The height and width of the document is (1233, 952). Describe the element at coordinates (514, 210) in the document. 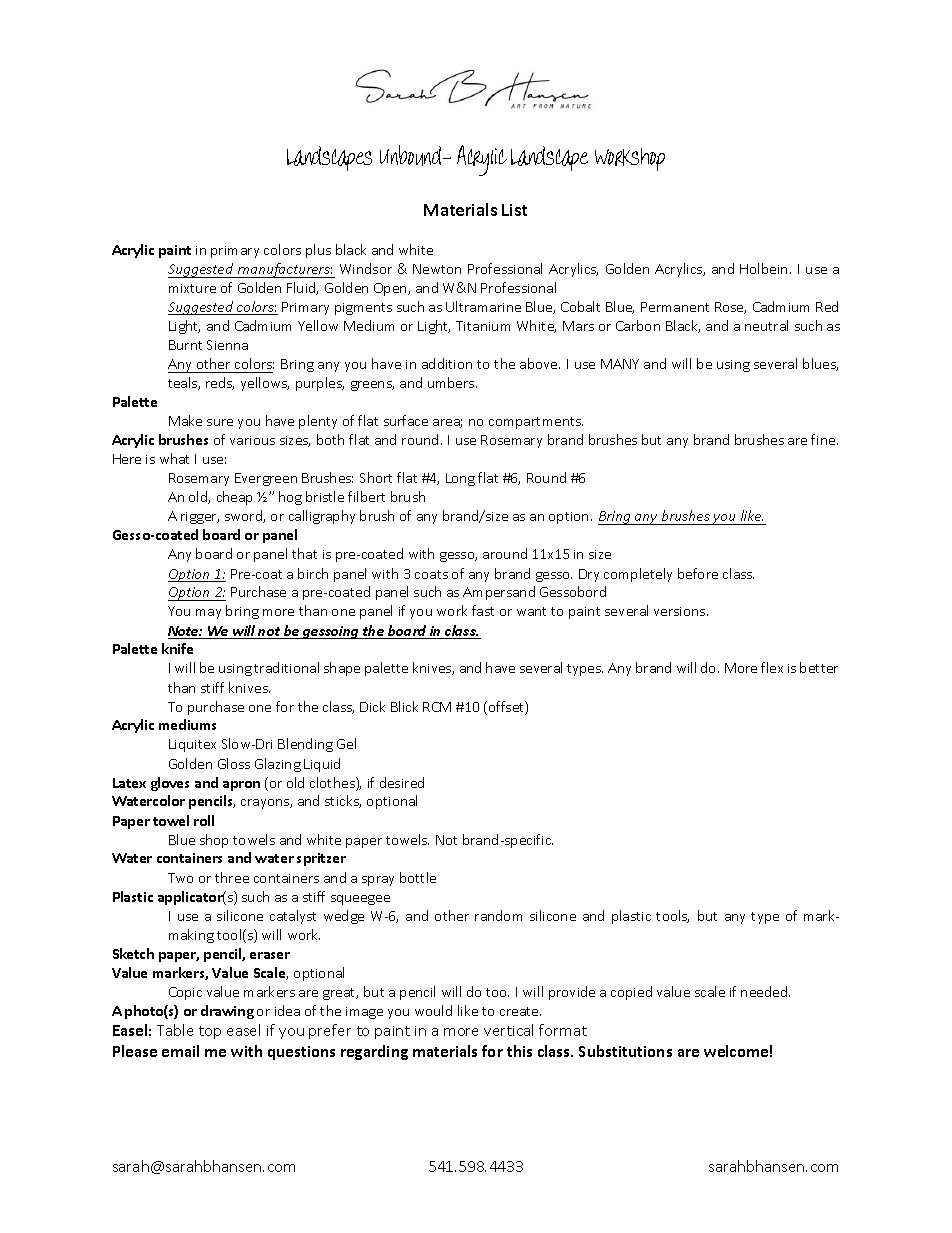

I see `List` at that location.
